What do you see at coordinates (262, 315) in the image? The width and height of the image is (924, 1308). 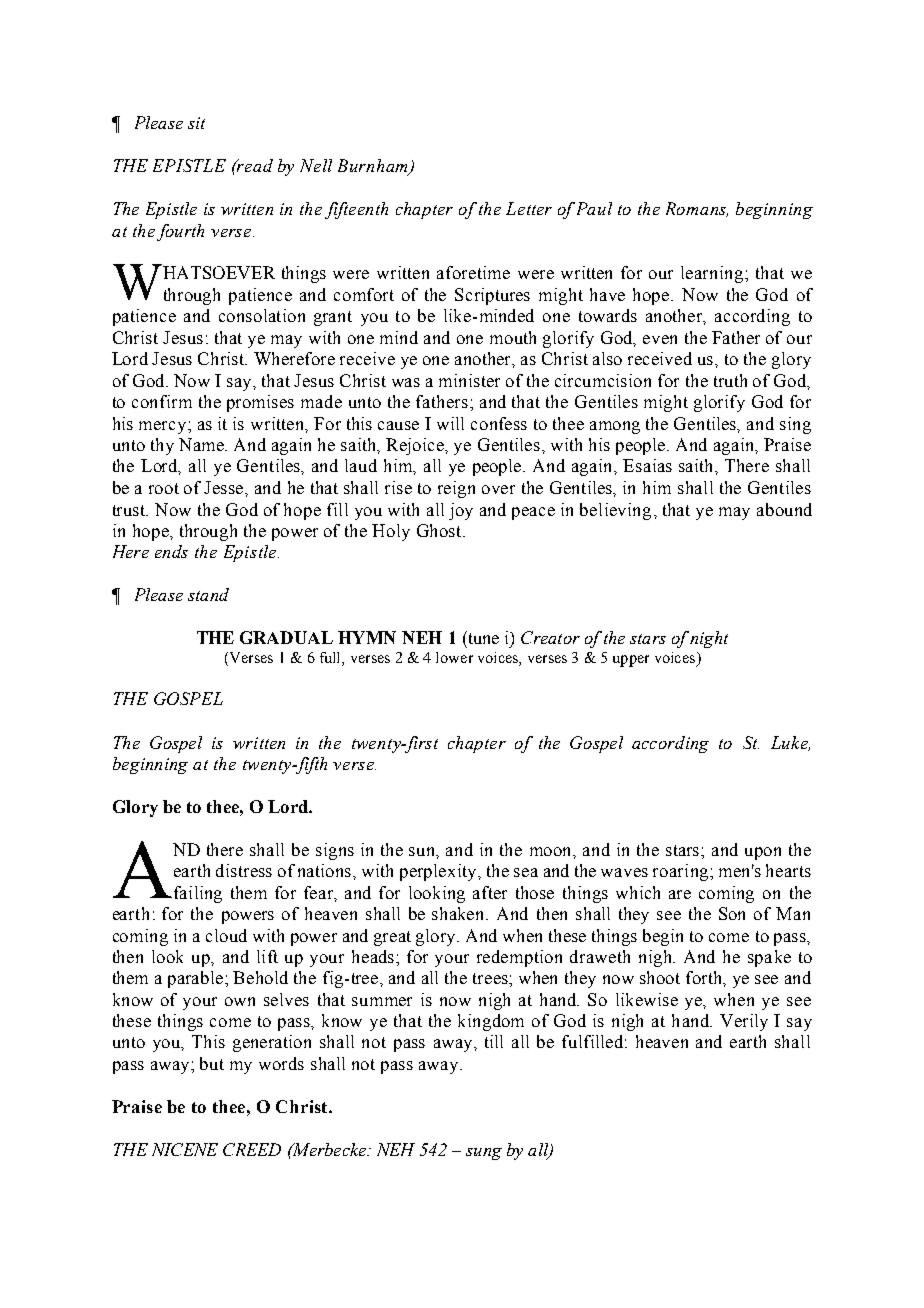 I see `consolation` at bounding box center [262, 315].
